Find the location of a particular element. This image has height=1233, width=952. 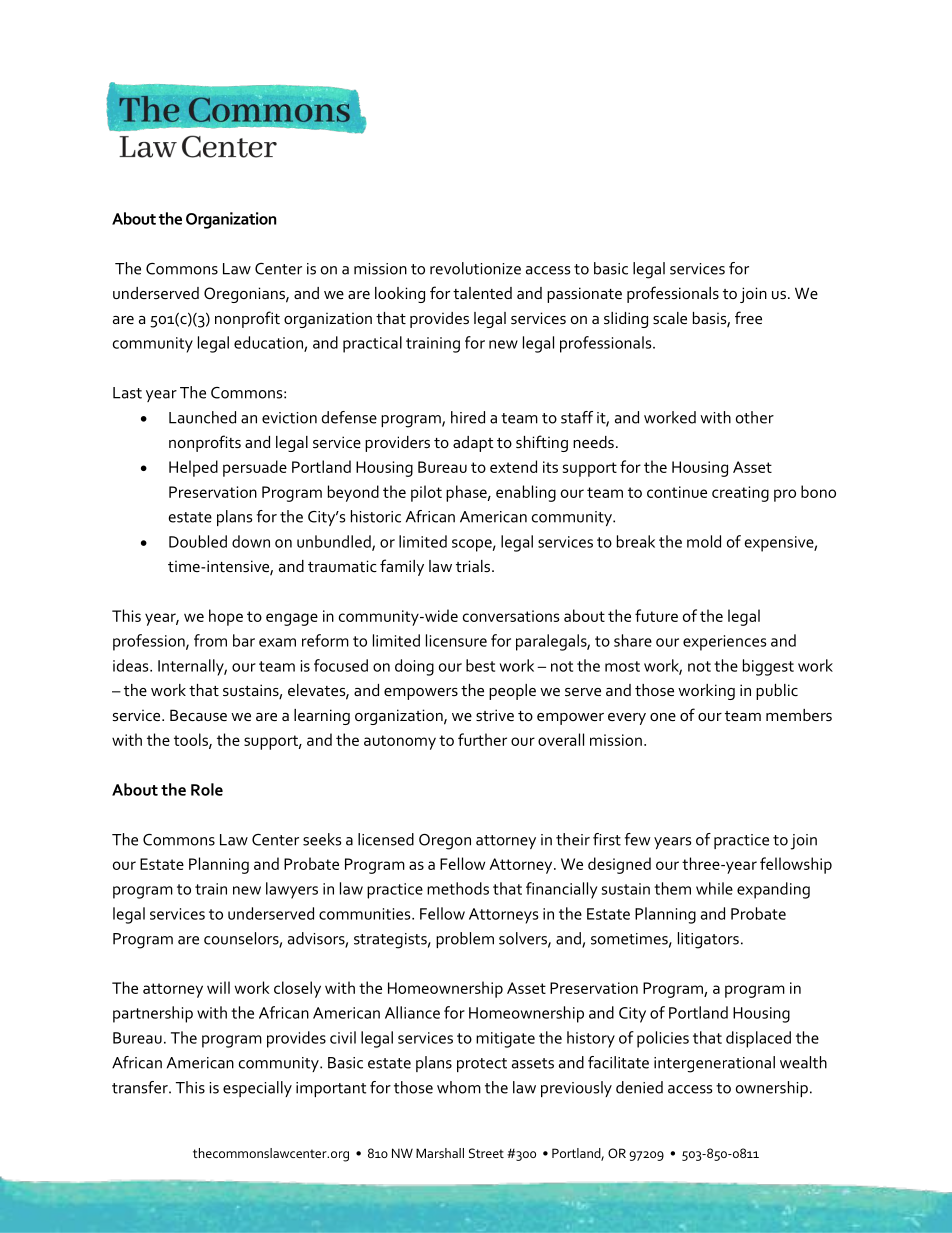

Role is located at coordinates (207, 789).
